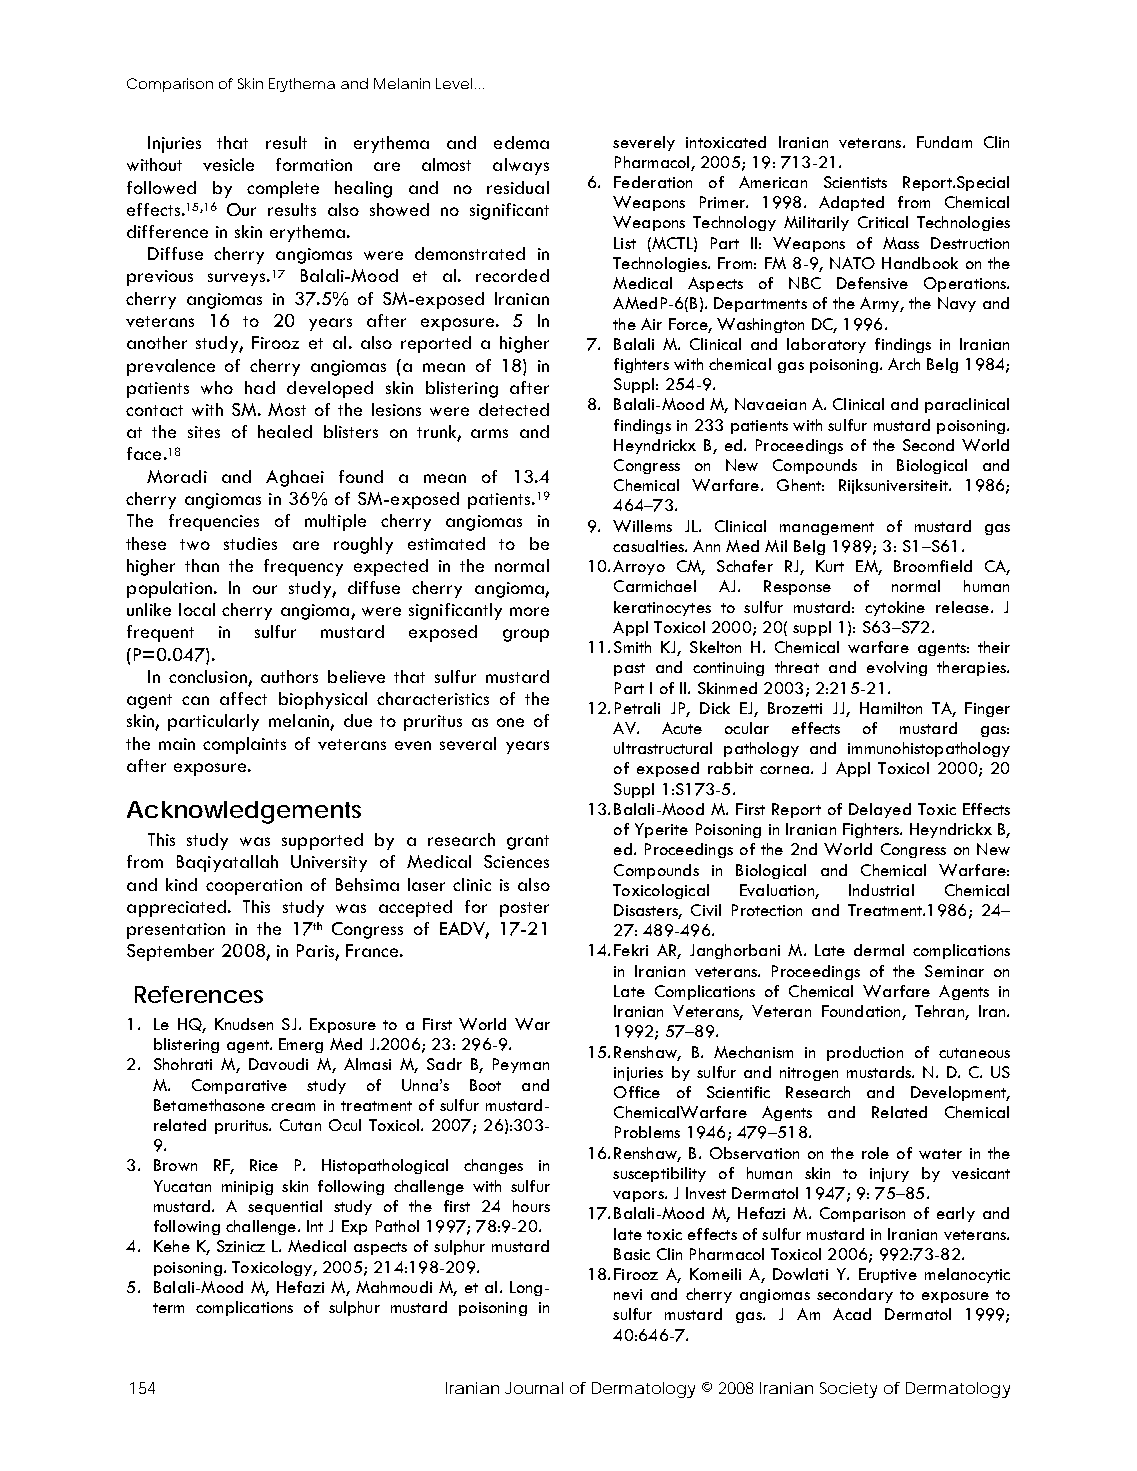 The width and height of the image is (1137, 1471). Describe the element at coordinates (250, 543) in the image. I see `studies` at that location.
